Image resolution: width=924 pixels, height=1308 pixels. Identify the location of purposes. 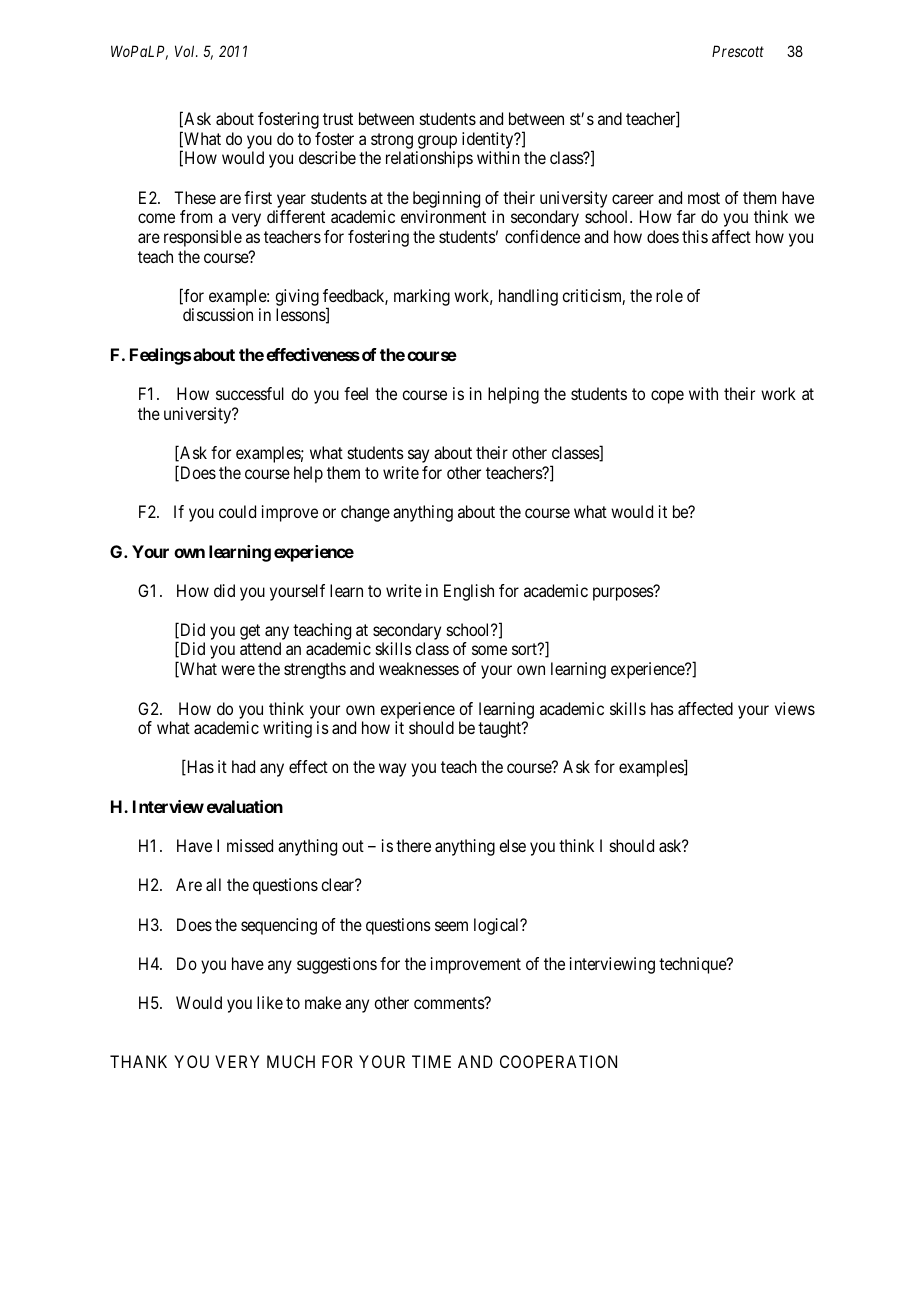
(624, 594).
